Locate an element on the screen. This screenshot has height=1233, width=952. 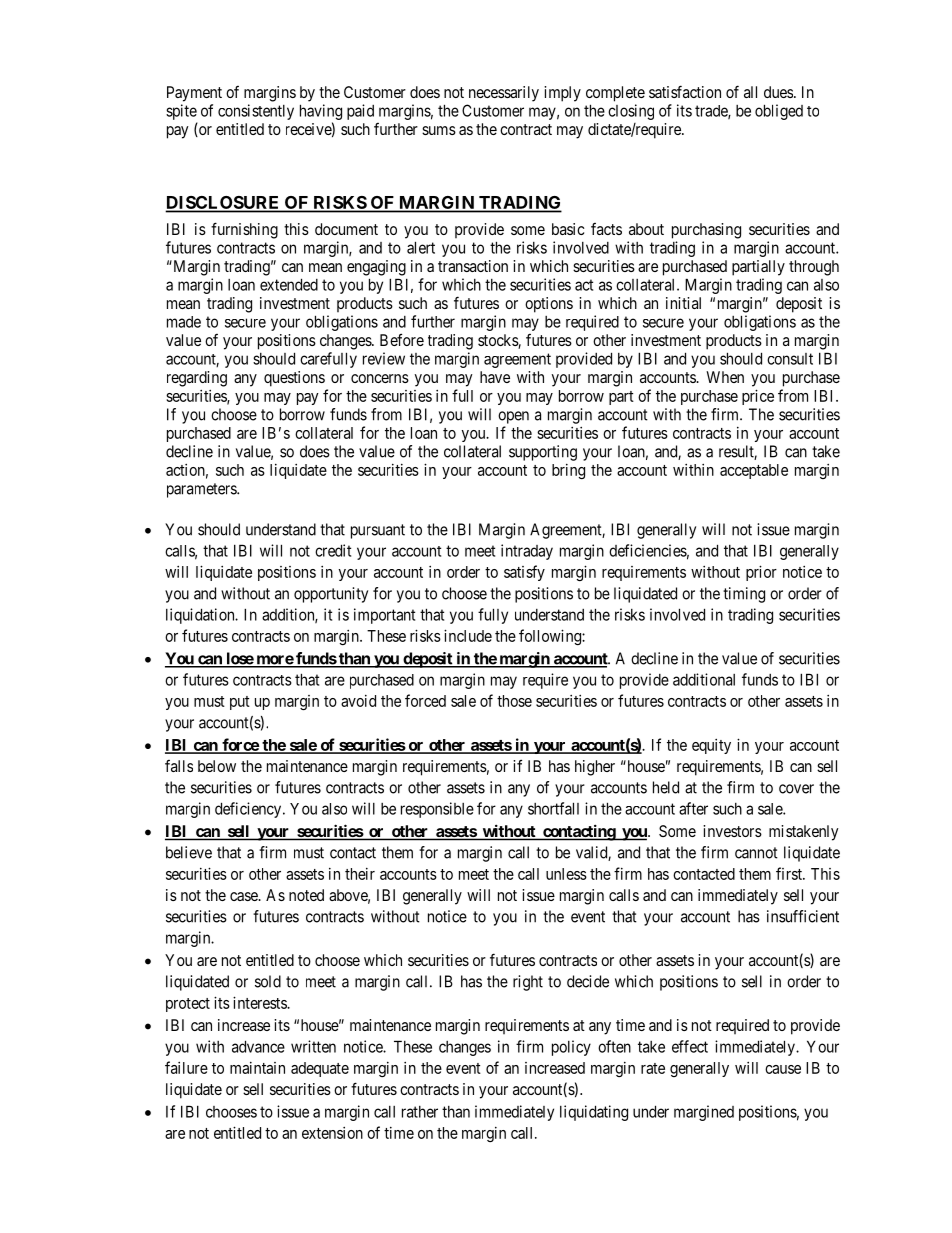
timing is located at coordinates (744, 595).
